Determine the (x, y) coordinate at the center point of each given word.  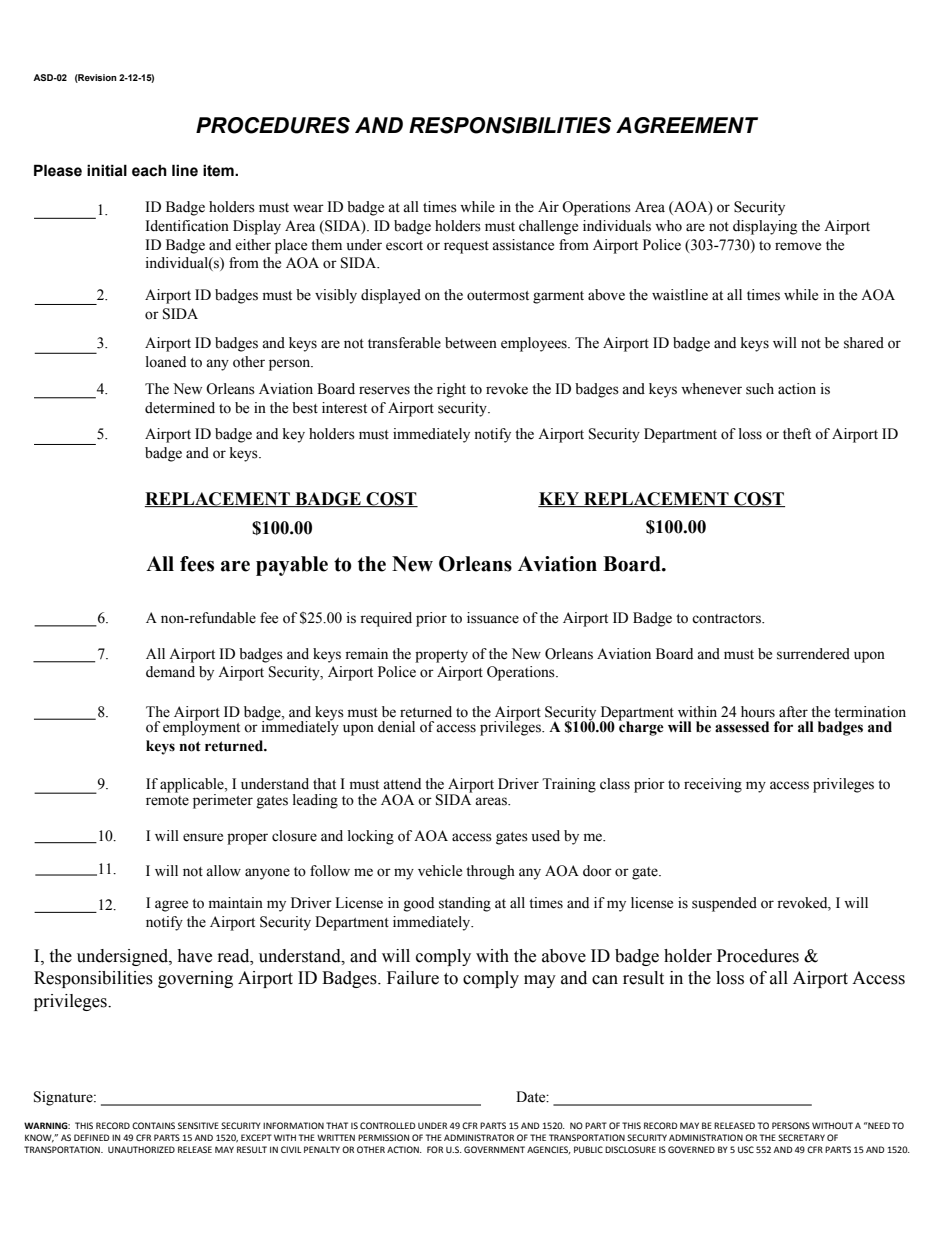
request (466, 247)
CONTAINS (153, 1125)
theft (797, 434)
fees (197, 564)
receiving (713, 785)
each (149, 170)
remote (167, 801)
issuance (493, 618)
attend (402, 784)
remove (798, 246)
